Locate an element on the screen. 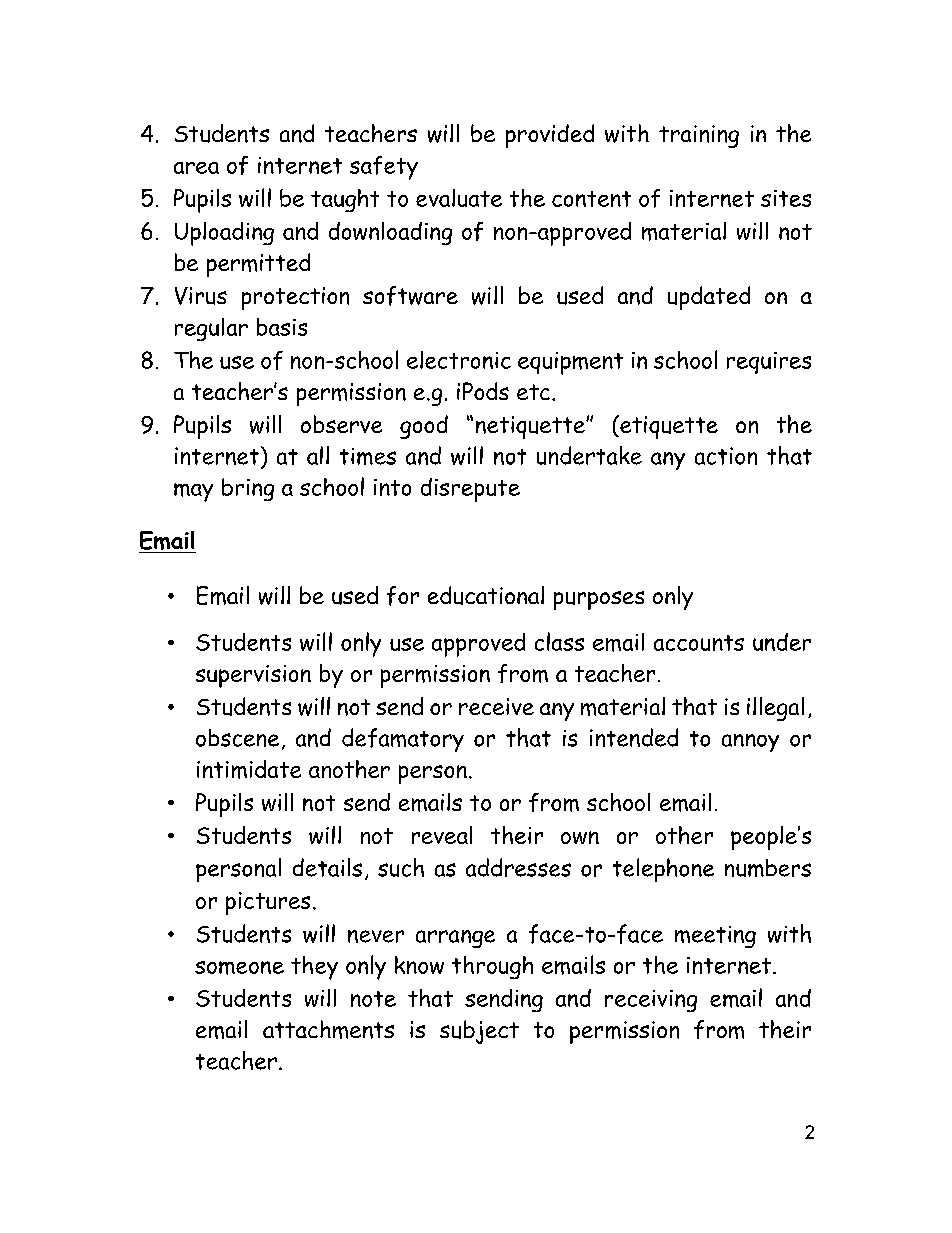 This screenshot has width=952, height=1233. educational is located at coordinates (486, 595).
